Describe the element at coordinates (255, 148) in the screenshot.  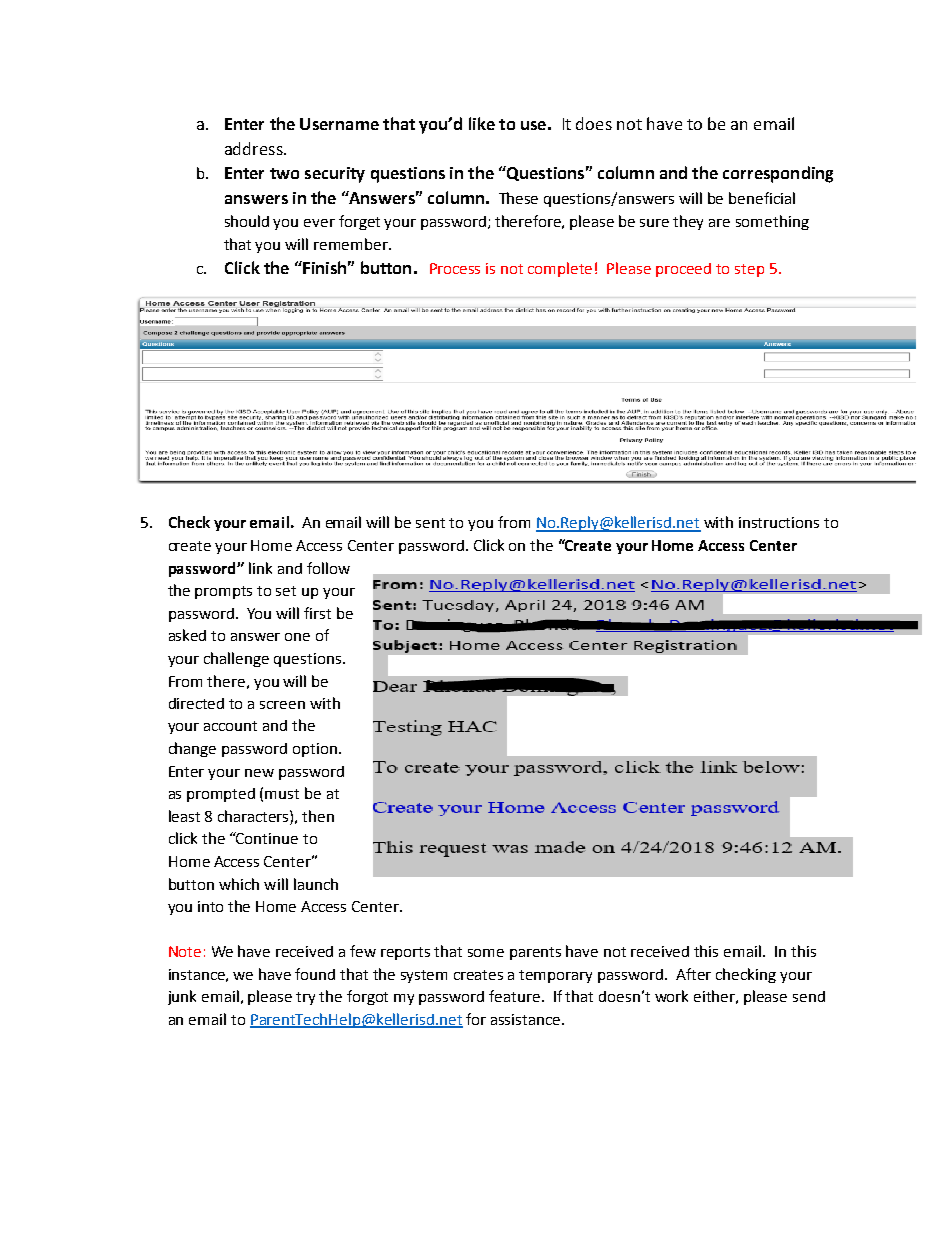
I see `address` at that location.
